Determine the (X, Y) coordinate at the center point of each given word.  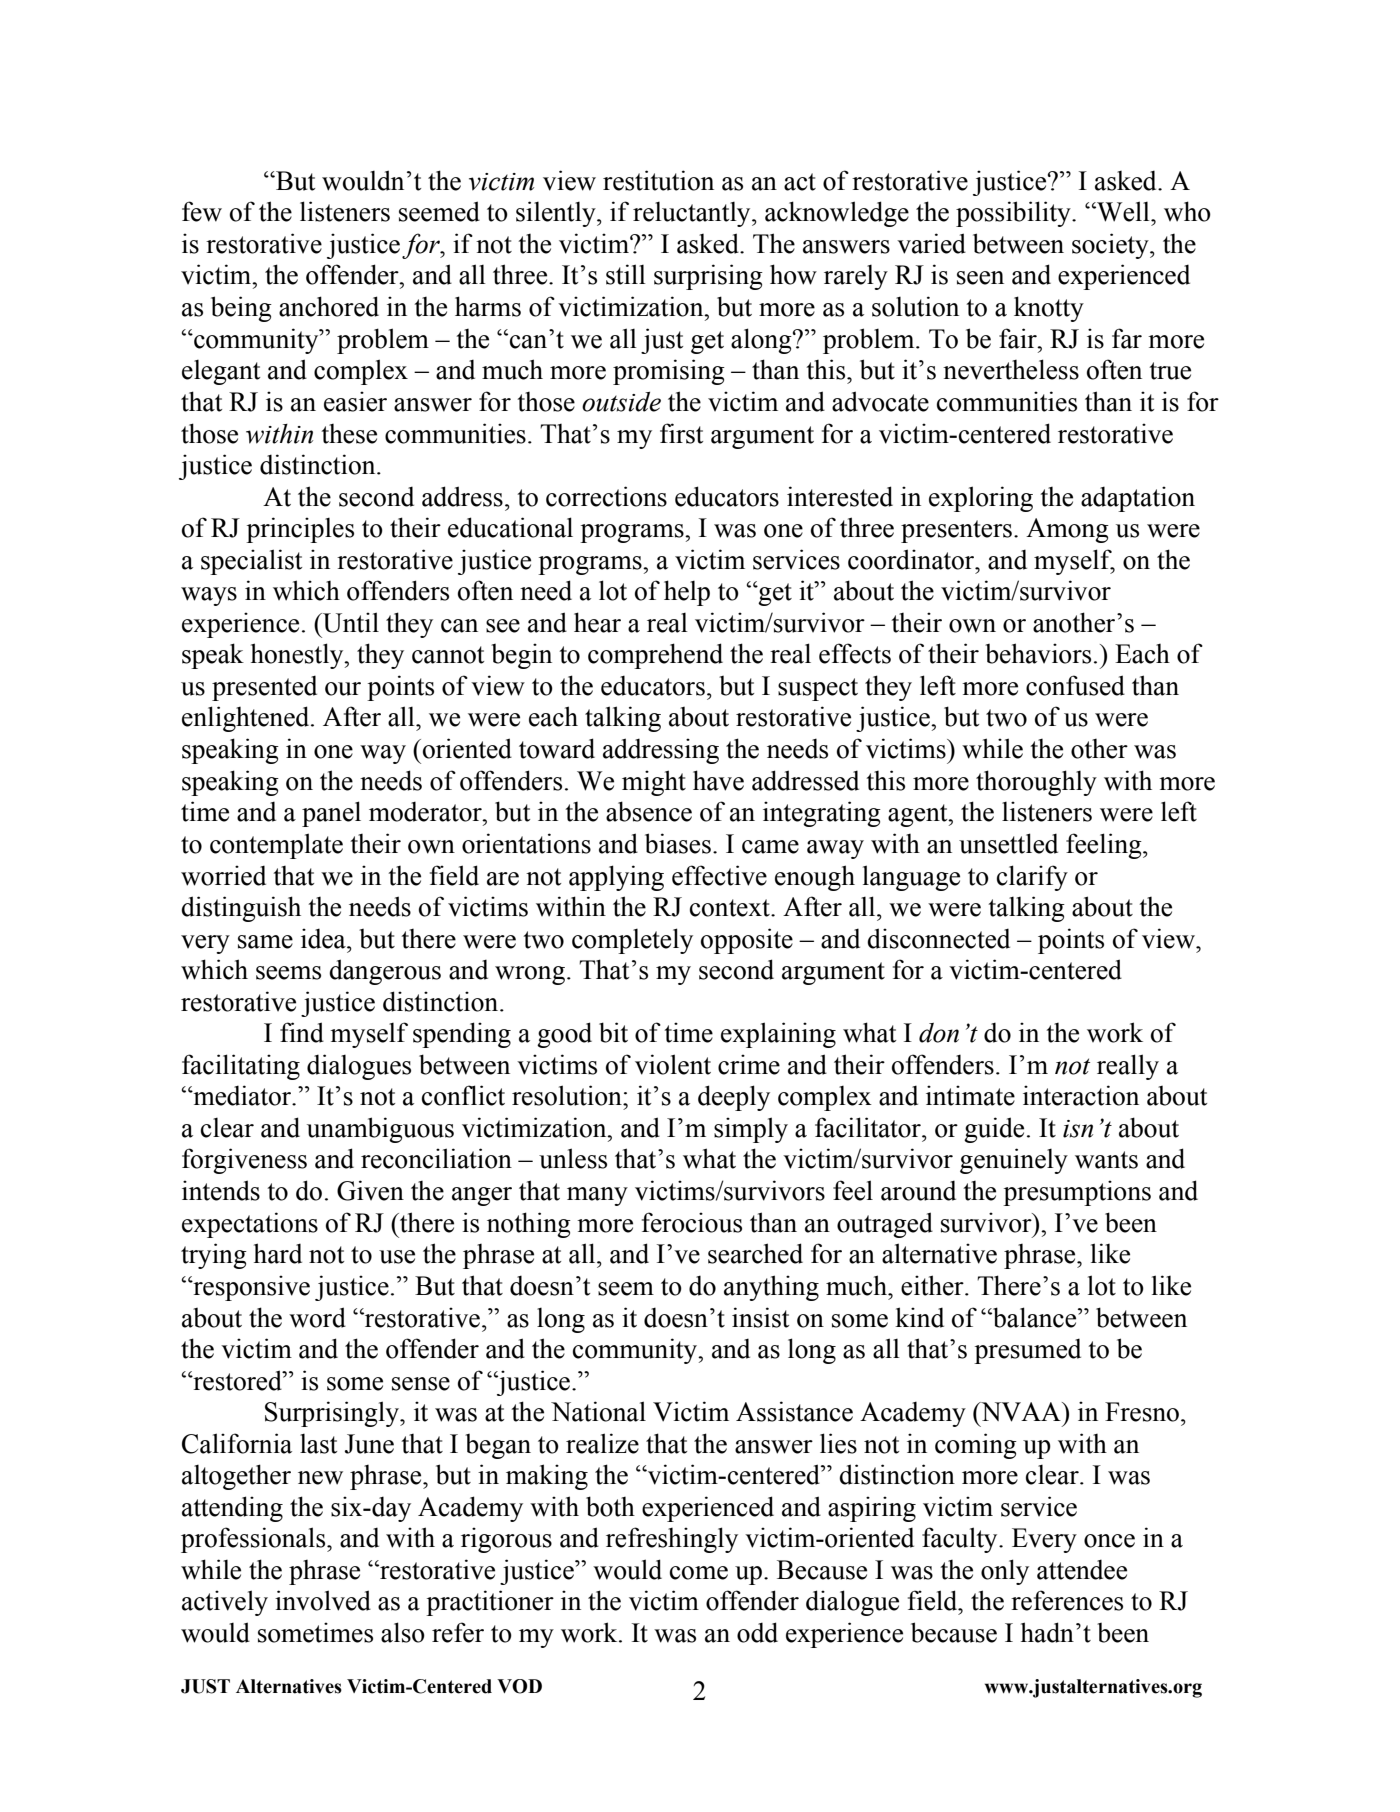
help (687, 593)
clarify (1032, 878)
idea (324, 938)
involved (323, 1600)
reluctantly (693, 214)
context (731, 908)
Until (350, 622)
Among (1067, 530)
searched (755, 1253)
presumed (1027, 1351)
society (1111, 246)
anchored (329, 306)
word (317, 1317)
